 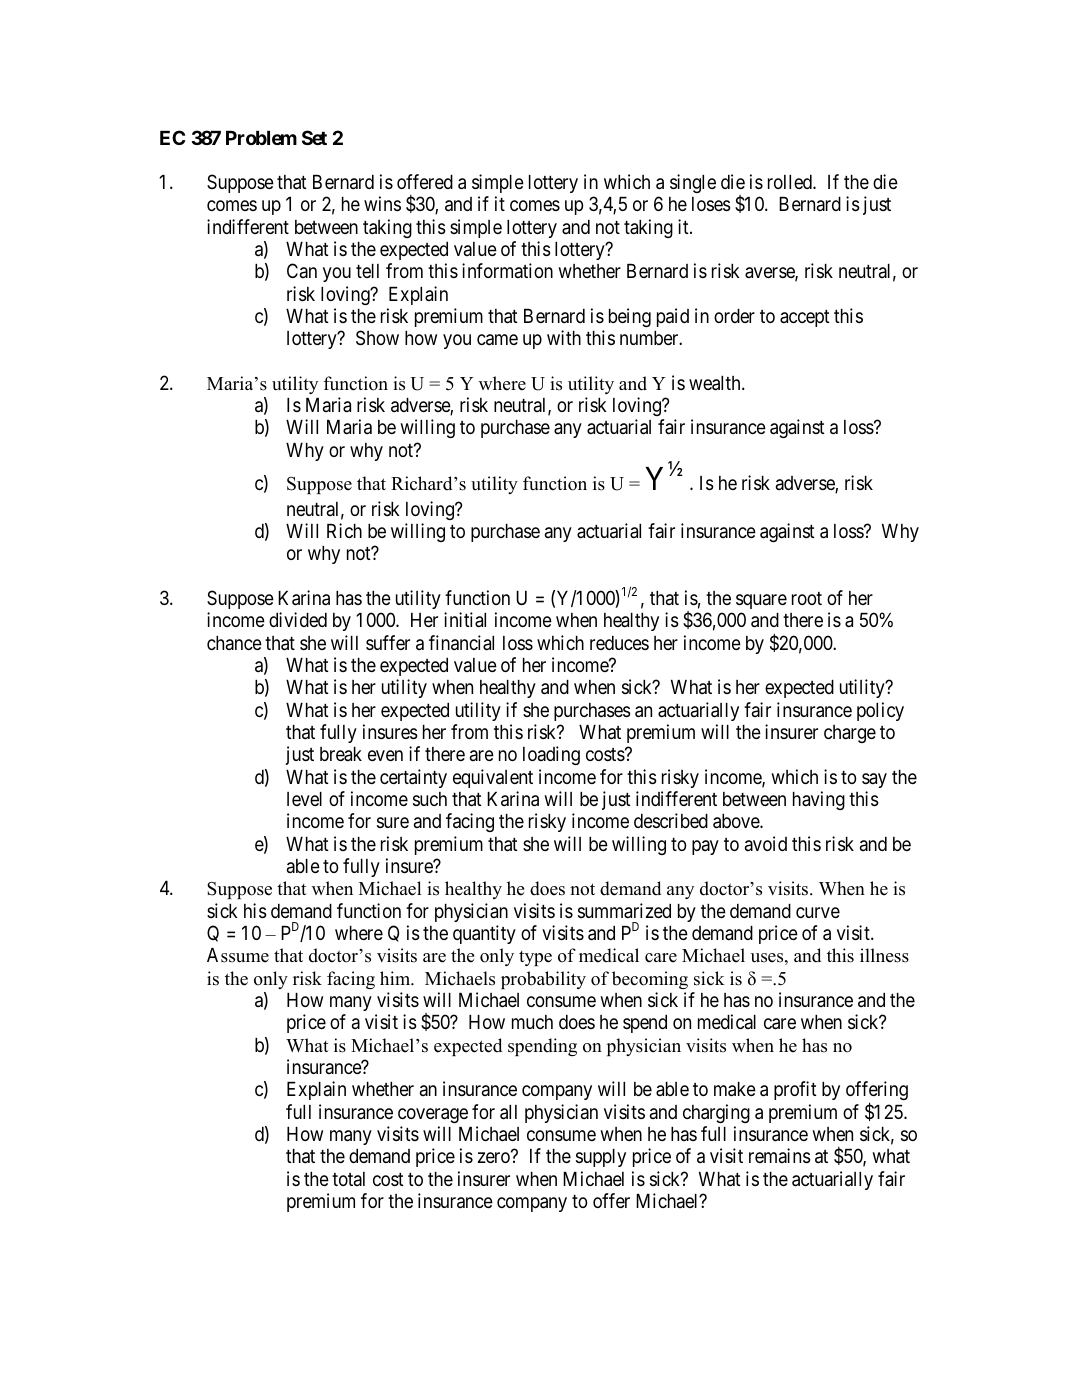 I want to click on Set, so click(x=314, y=137).
